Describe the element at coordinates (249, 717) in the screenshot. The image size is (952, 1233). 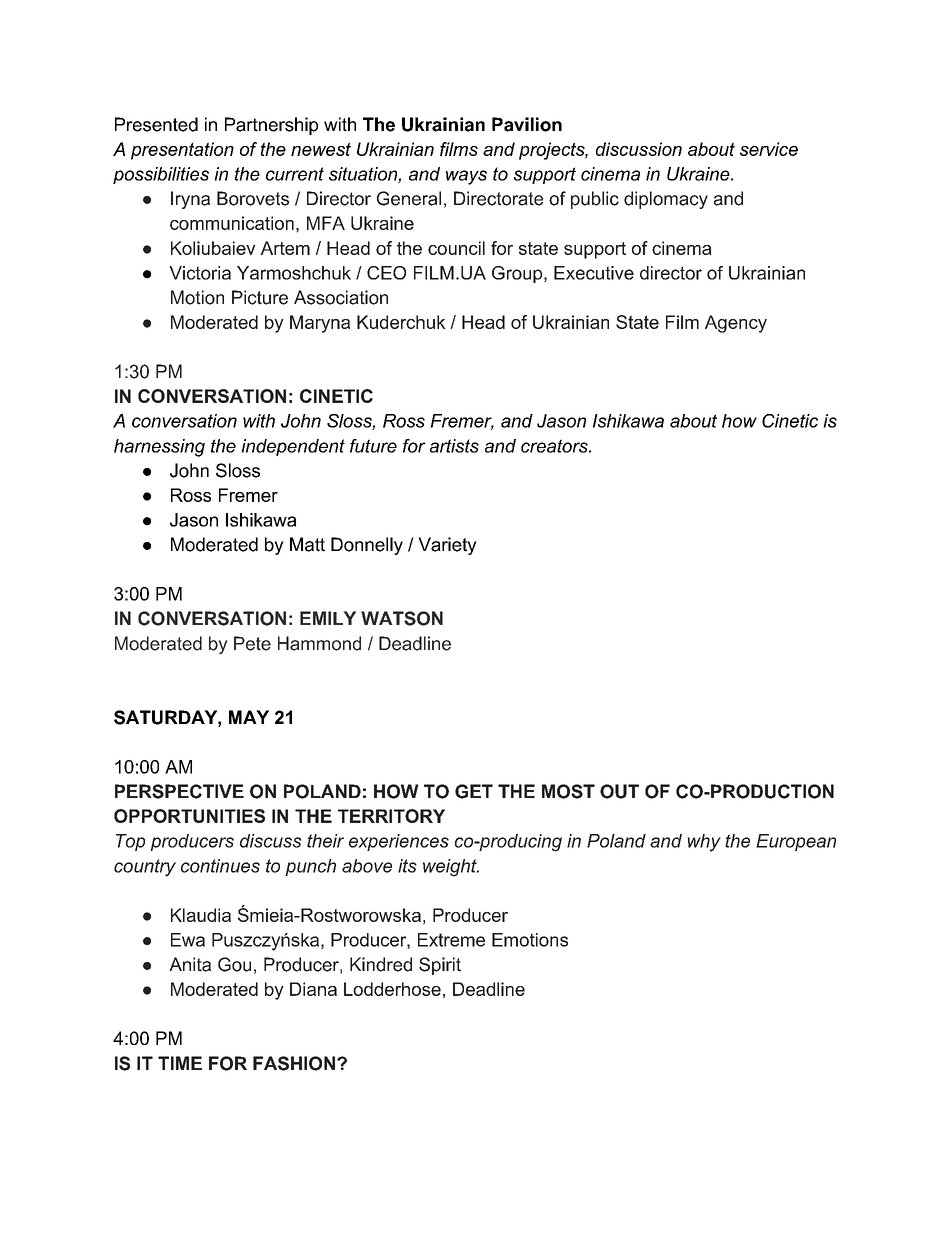
I see `MAY` at that location.
